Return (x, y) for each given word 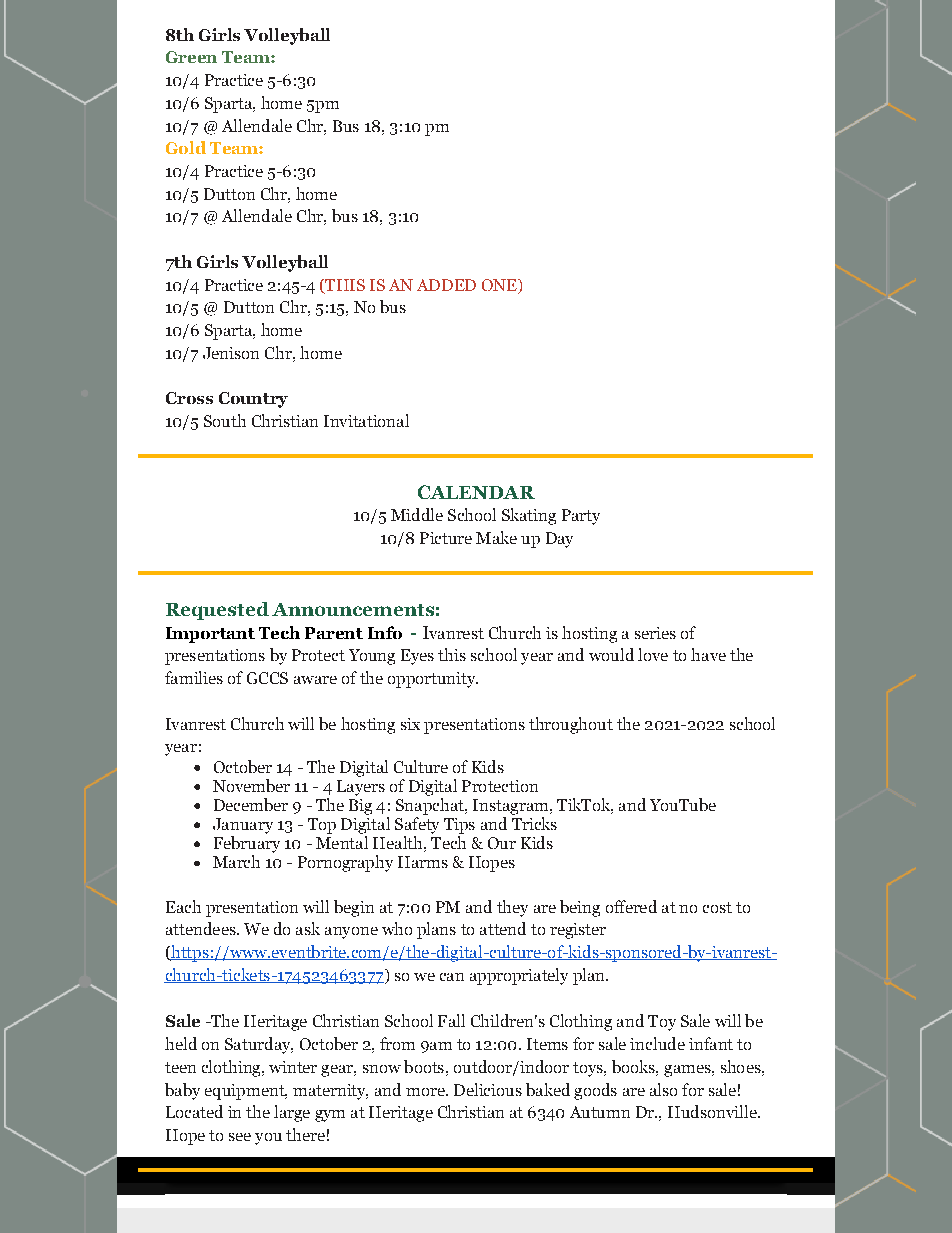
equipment (246, 1092)
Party (581, 517)
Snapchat (431, 806)
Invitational (366, 420)
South (225, 420)
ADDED (446, 285)
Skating (529, 516)
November (251, 785)
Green (191, 57)
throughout (571, 725)
